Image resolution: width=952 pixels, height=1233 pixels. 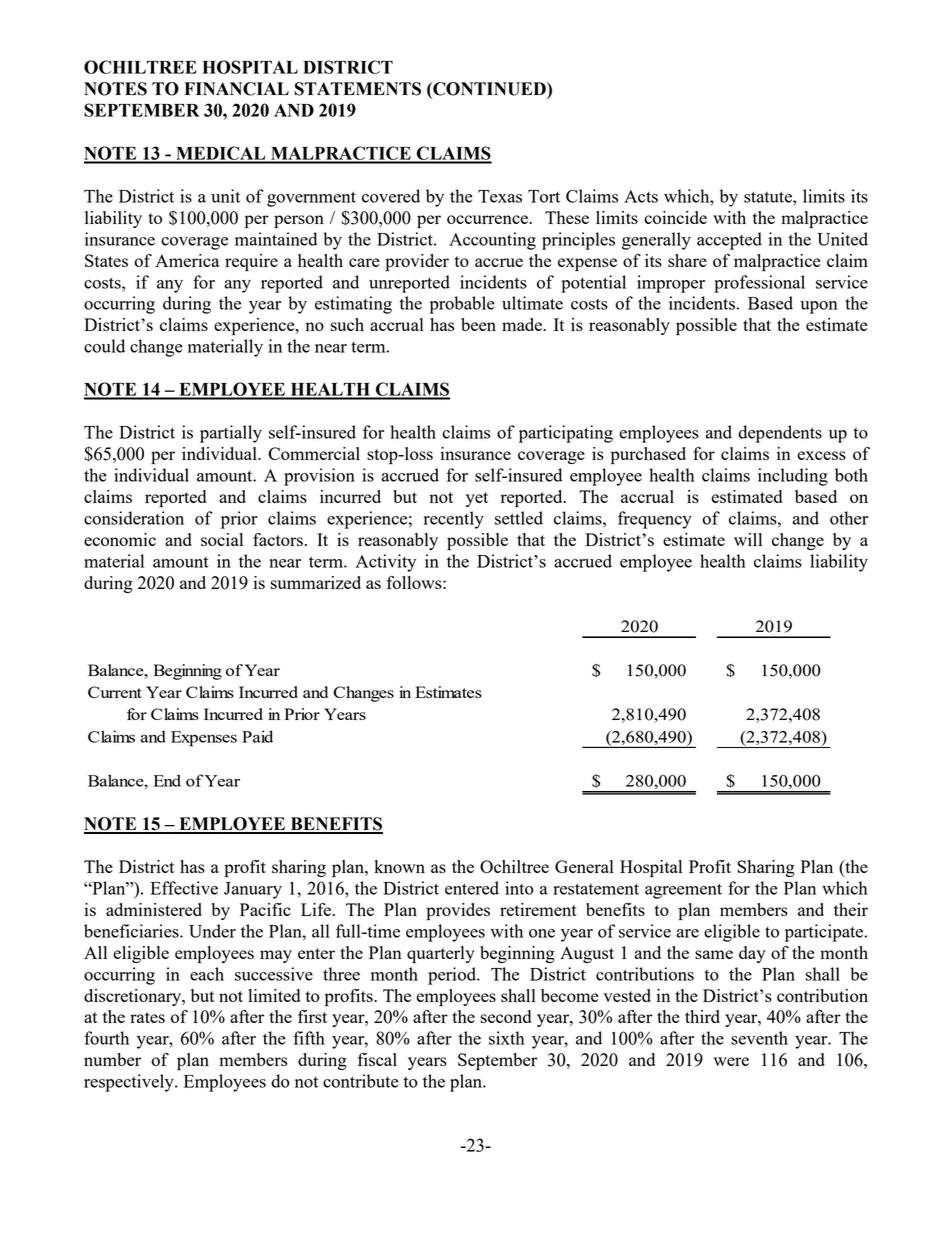 I want to click on agreement, so click(x=683, y=891).
